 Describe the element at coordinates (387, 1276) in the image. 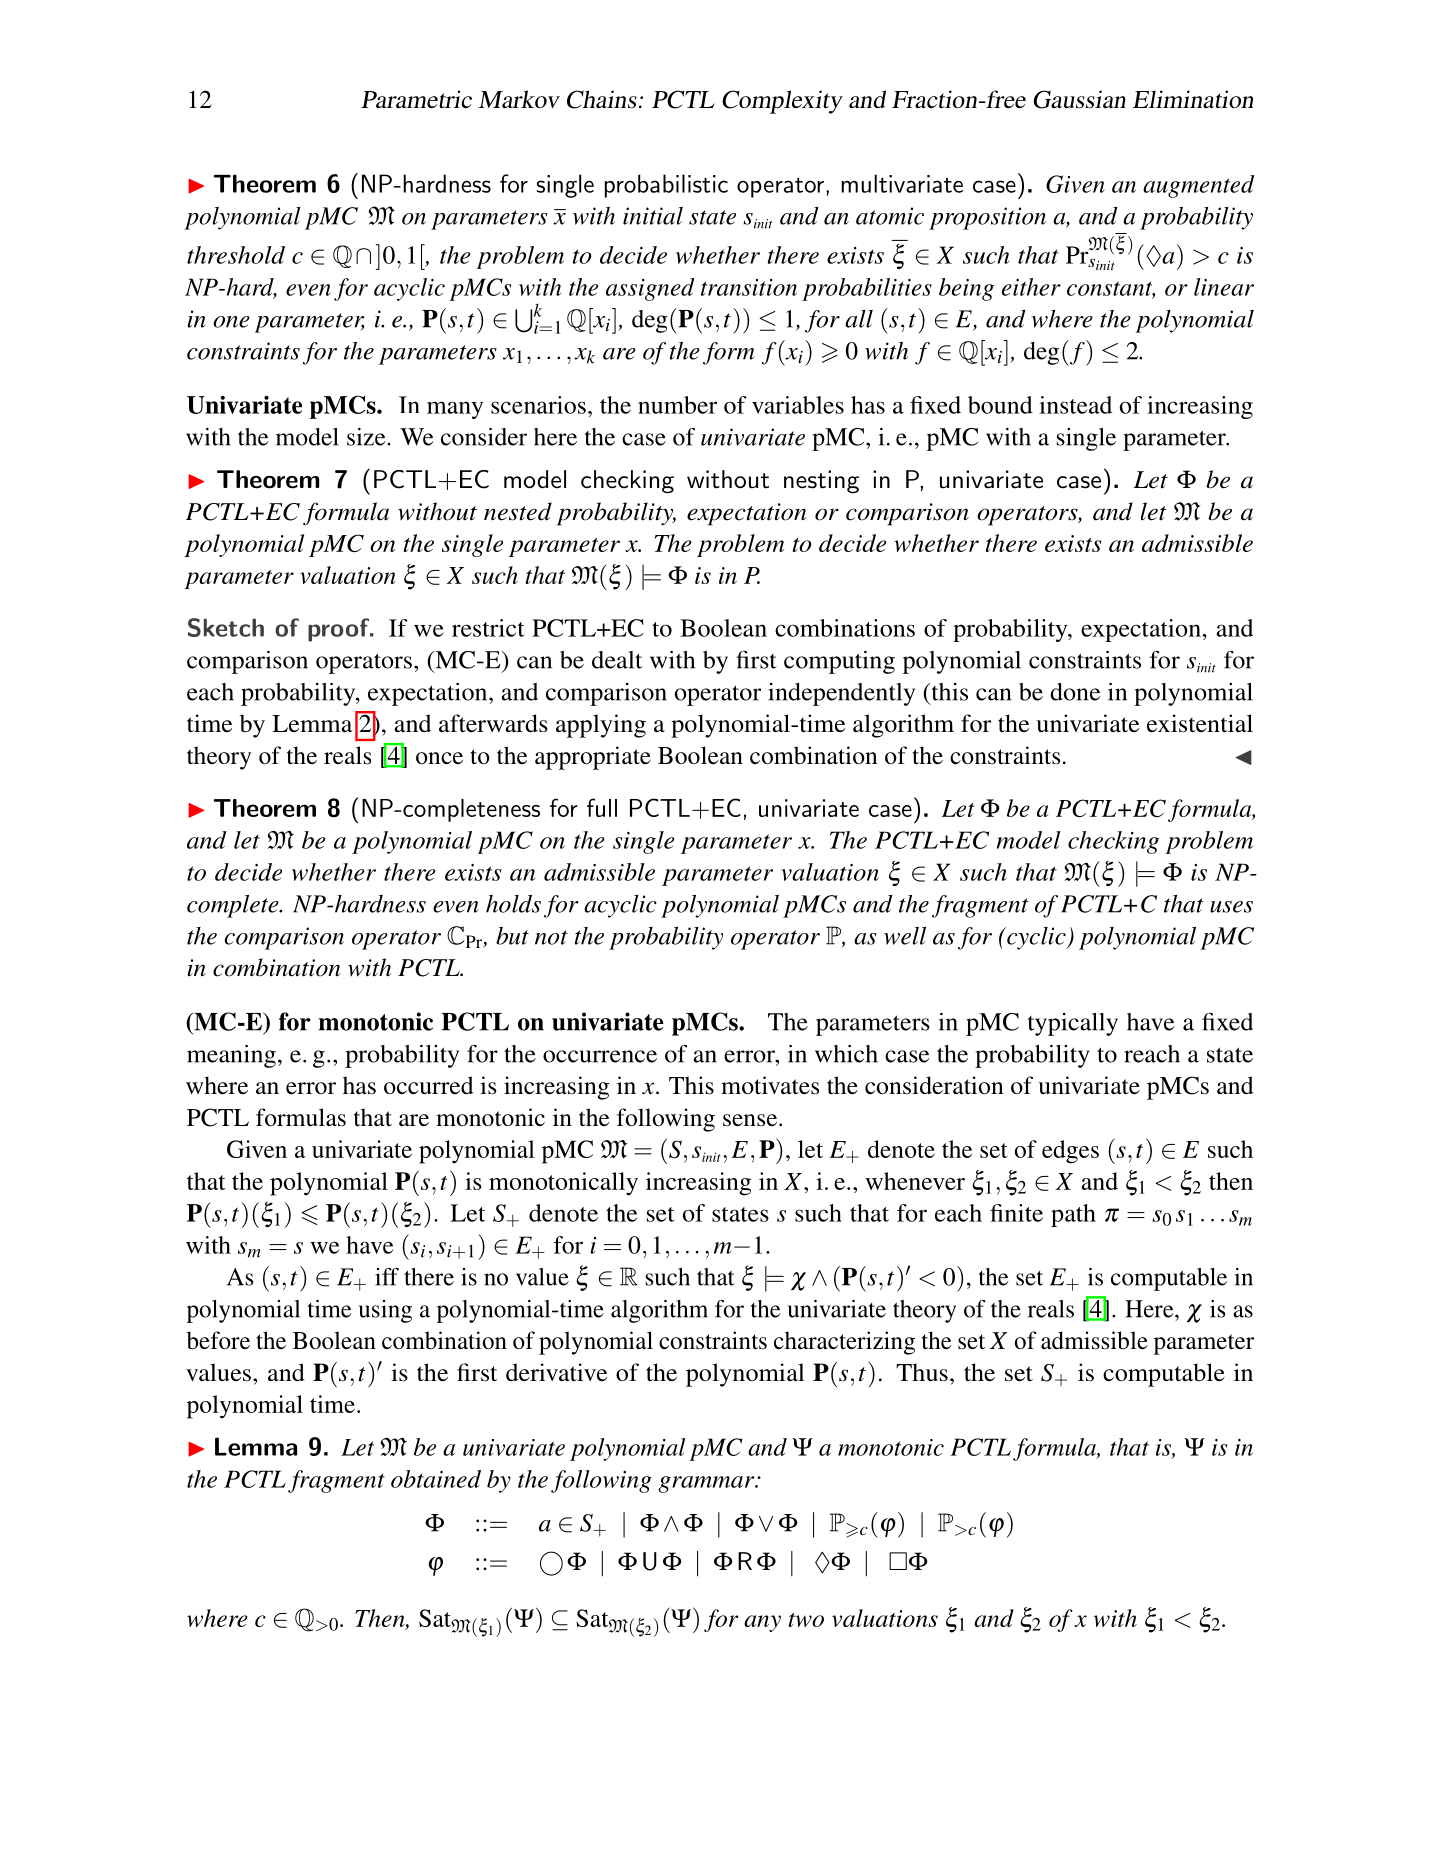

I see `iff` at that location.
